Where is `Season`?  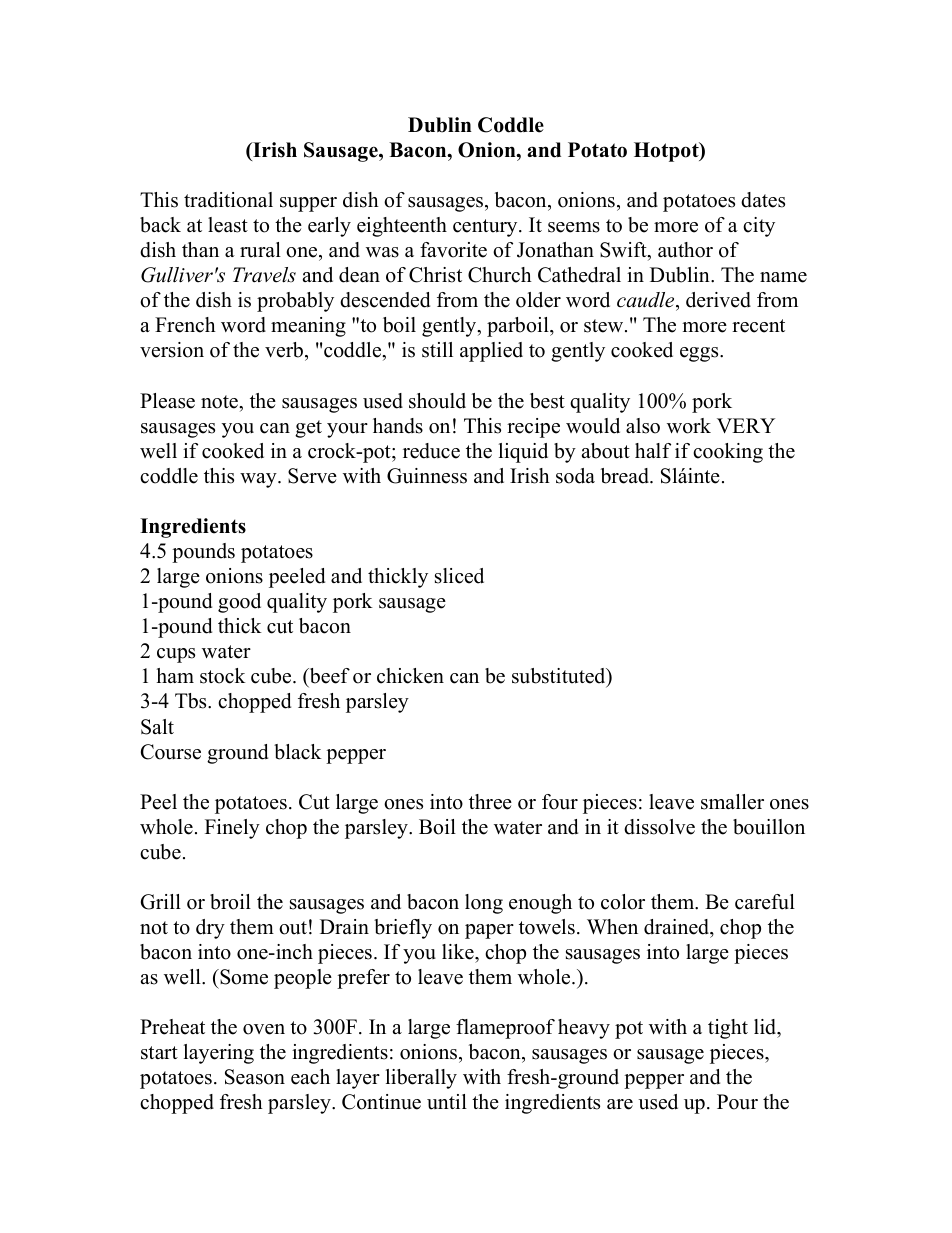
Season is located at coordinates (255, 1077).
